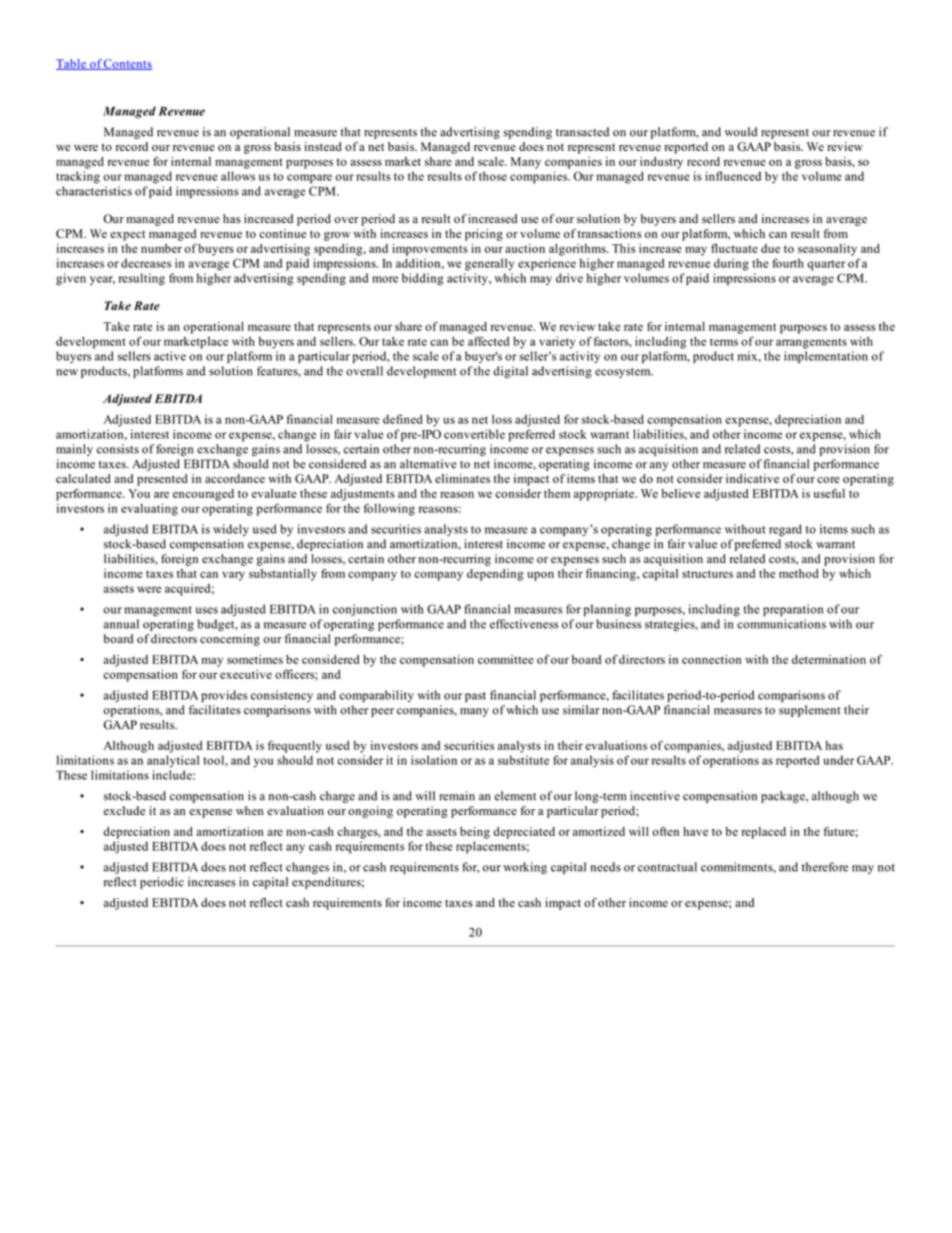 This screenshot has height=1233, width=952. I want to click on uses, so click(207, 610).
